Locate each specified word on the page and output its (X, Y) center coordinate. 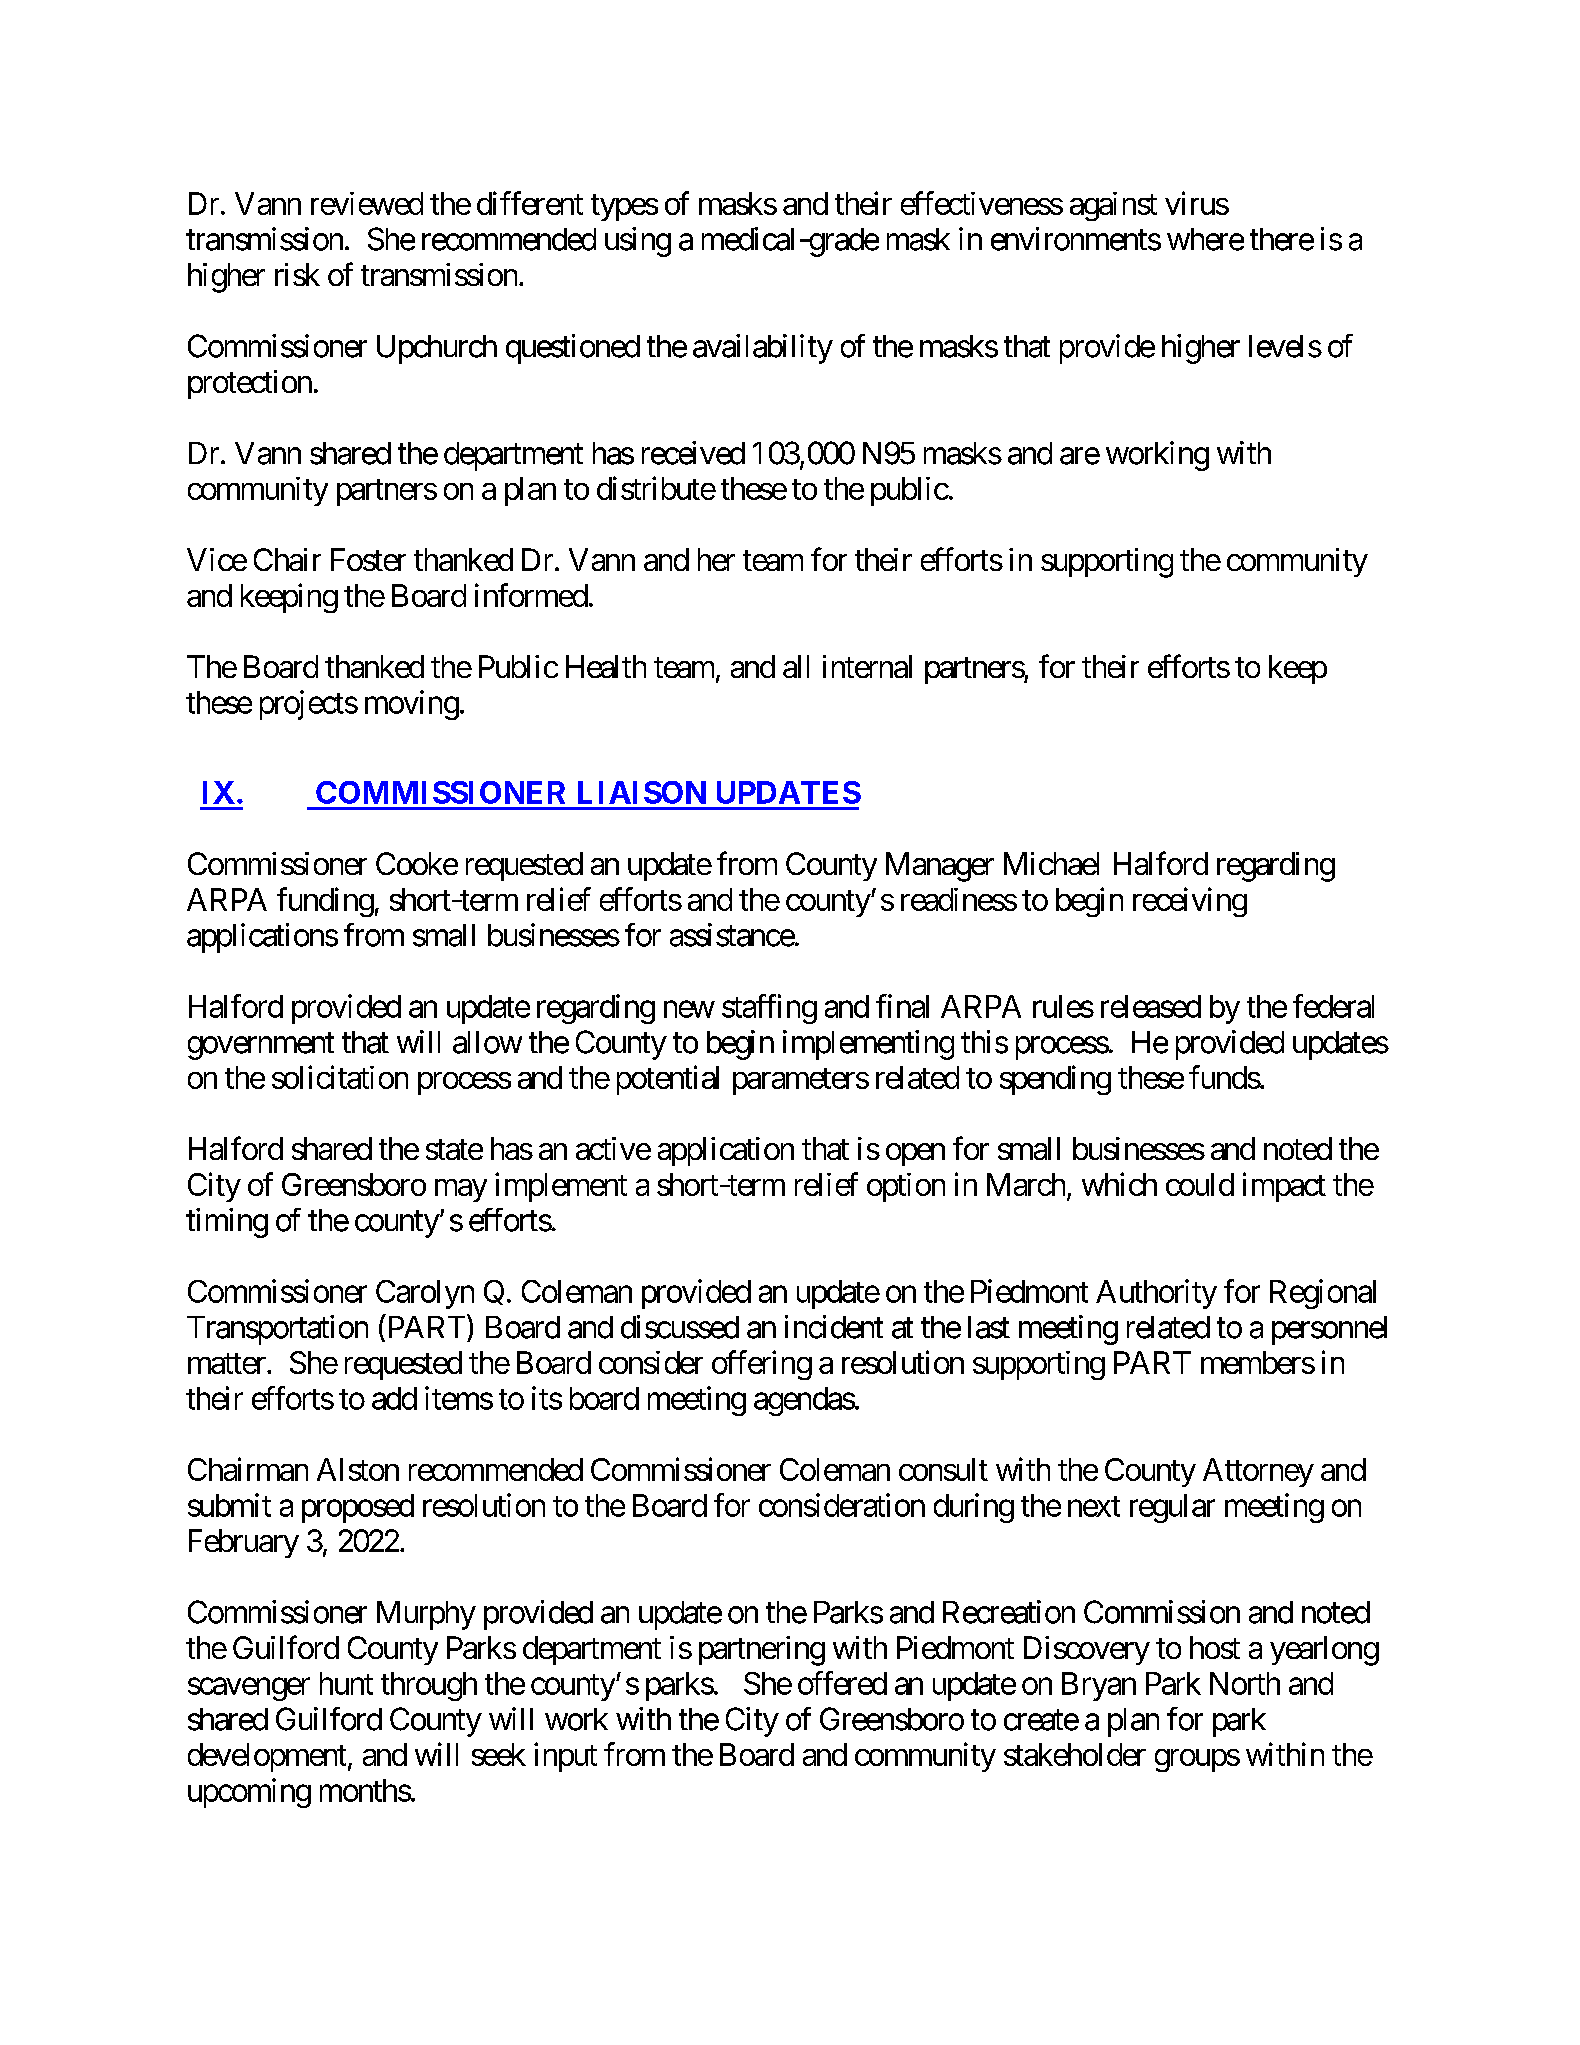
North (1245, 1683)
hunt (346, 1683)
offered (842, 1683)
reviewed (367, 203)
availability (763, 349)
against (1113, 206)
